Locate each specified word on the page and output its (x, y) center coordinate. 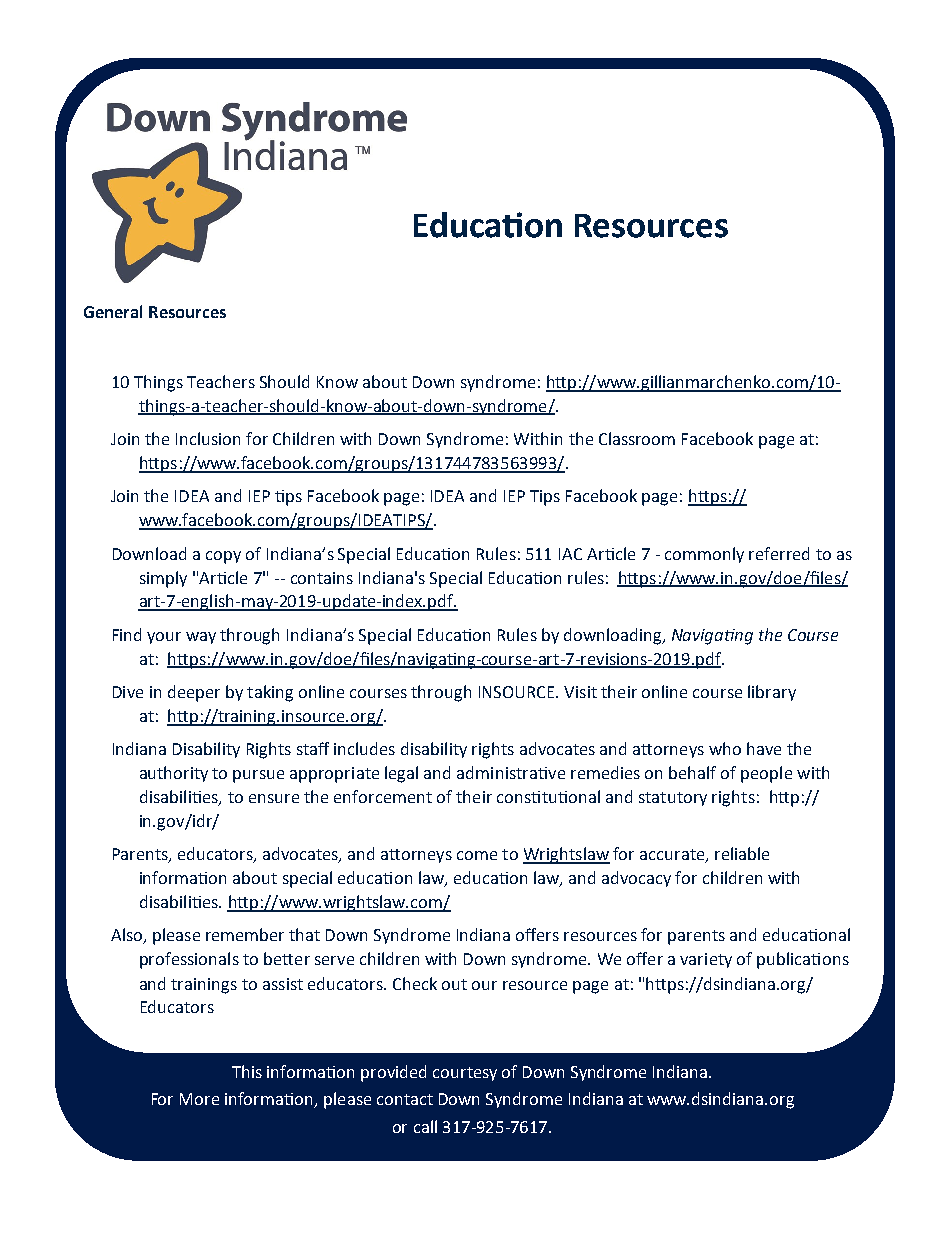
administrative (511, 772)
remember (245, 934)
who (725, 748)
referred (779, 553)
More (199, 1099)
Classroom (637, 438)
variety (706, 960)
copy (223, 557)
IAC (570, 554)
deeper (194, 693)
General (113, 311)
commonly (704, 555)
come (477, 855)
